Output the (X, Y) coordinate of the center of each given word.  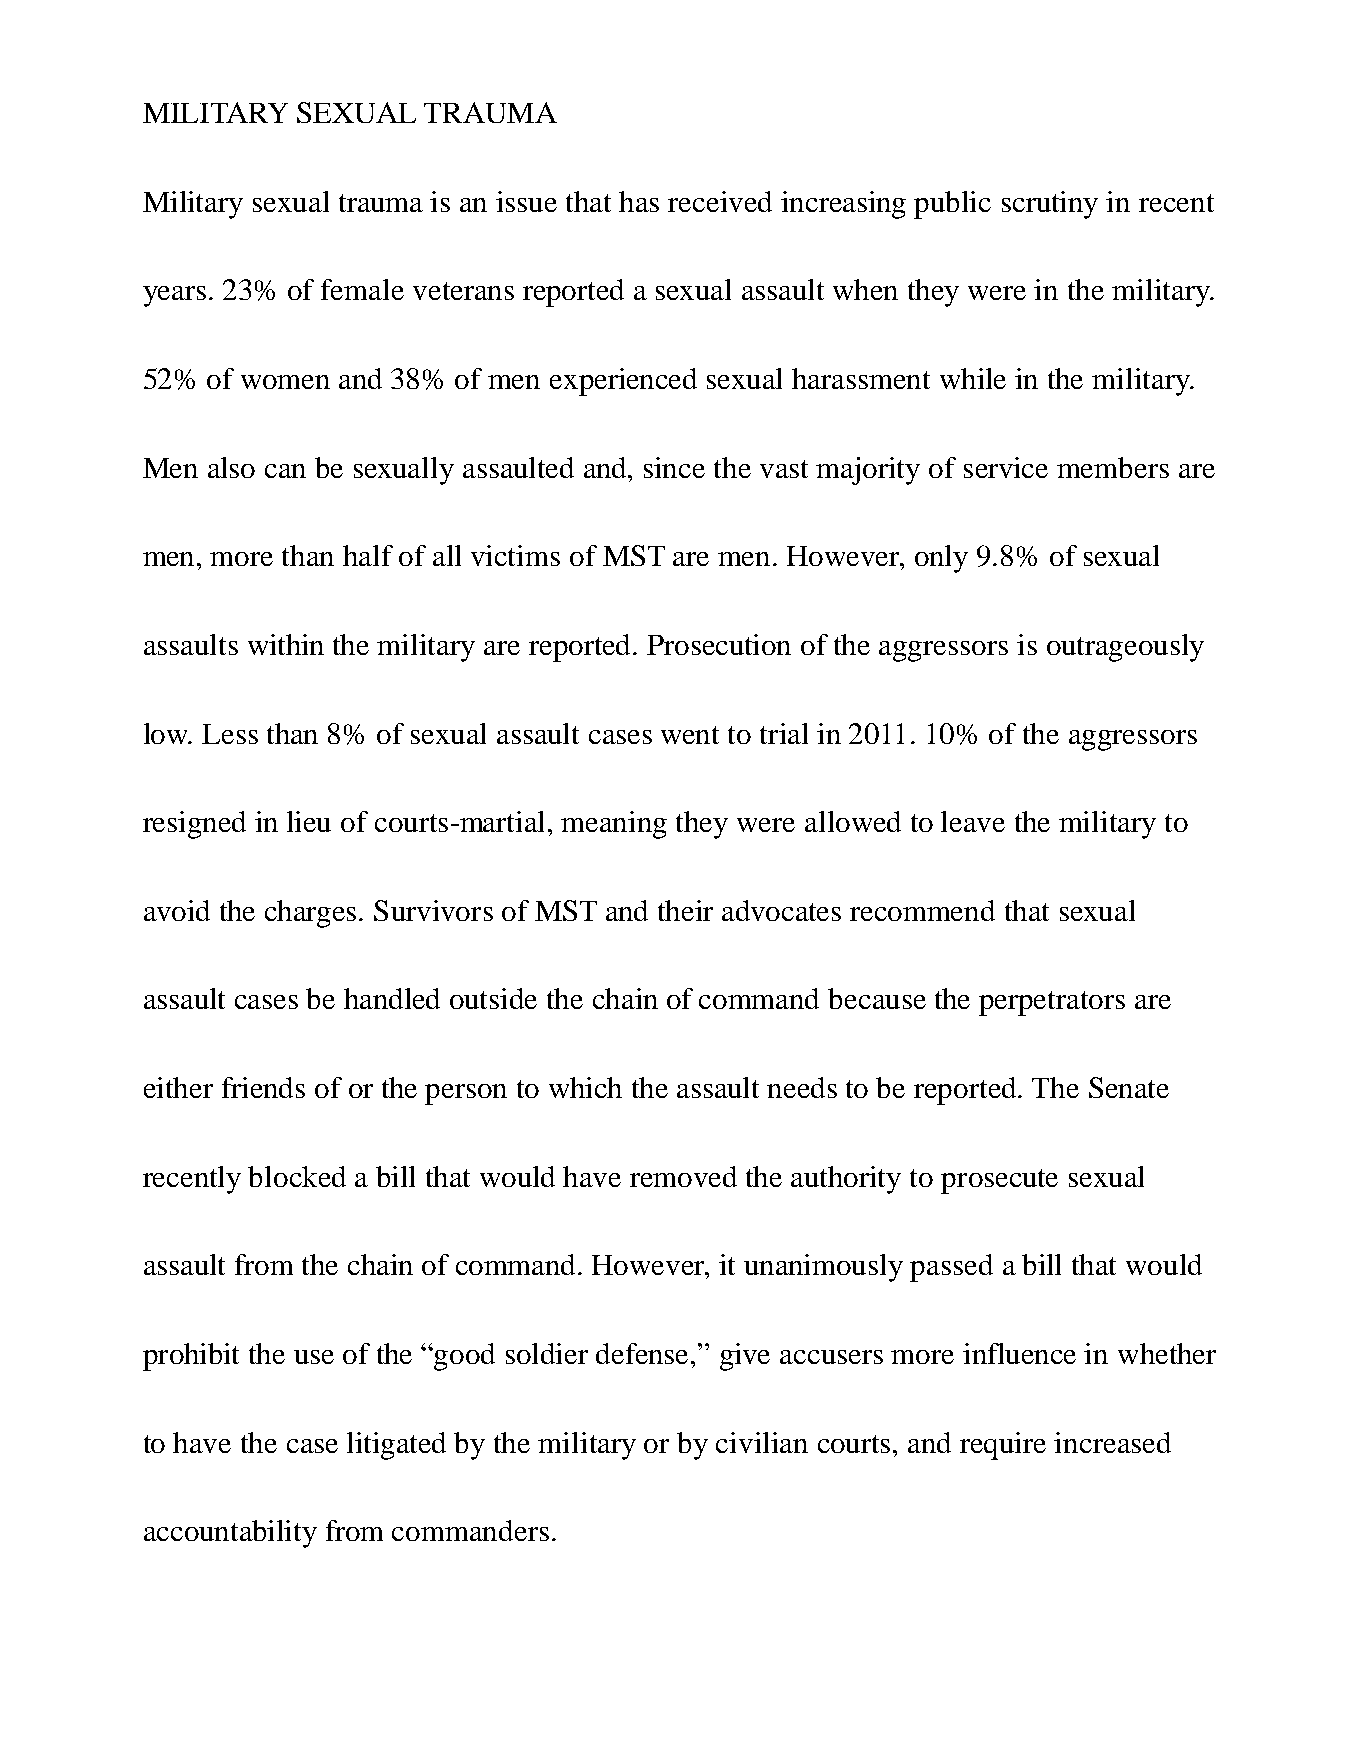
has (639, 201)
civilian (762, 1442)
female (362, 289)
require (1003, 1446)
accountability (230, 1534)
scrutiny (1050, 205)
